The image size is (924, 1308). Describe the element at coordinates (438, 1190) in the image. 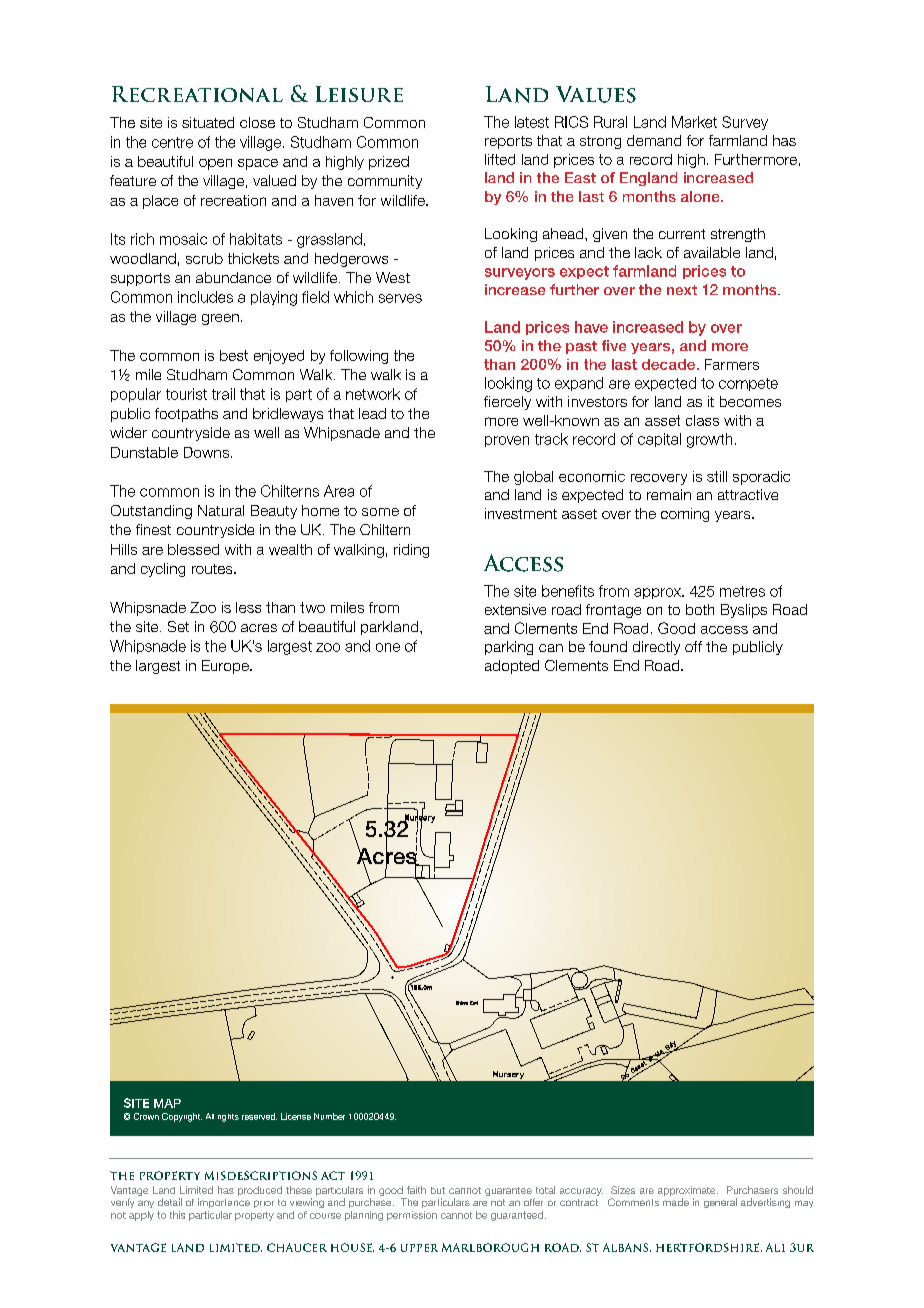

I see `but` at that location.
